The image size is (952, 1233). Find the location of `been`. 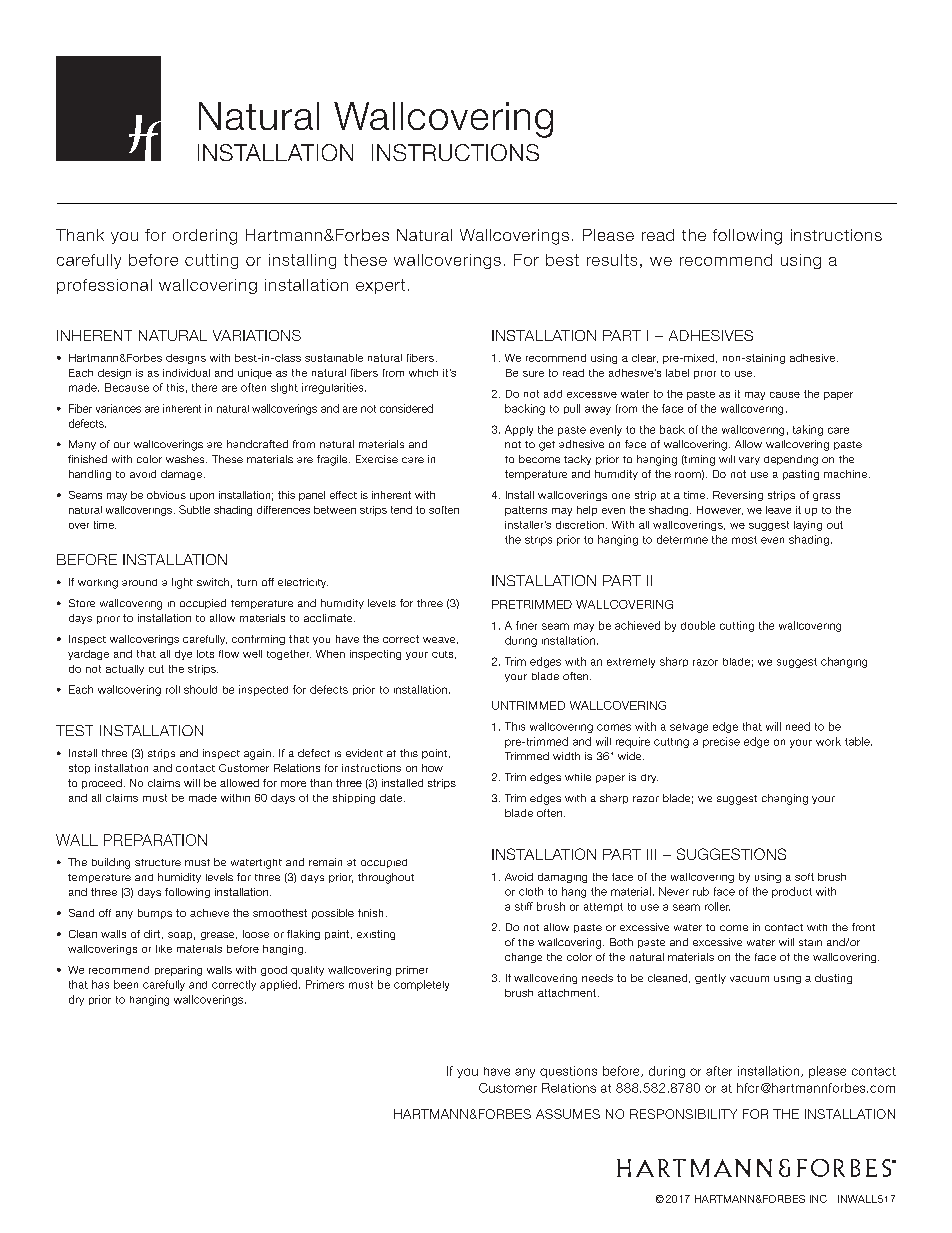

been is located at coordinates (126, 984).
